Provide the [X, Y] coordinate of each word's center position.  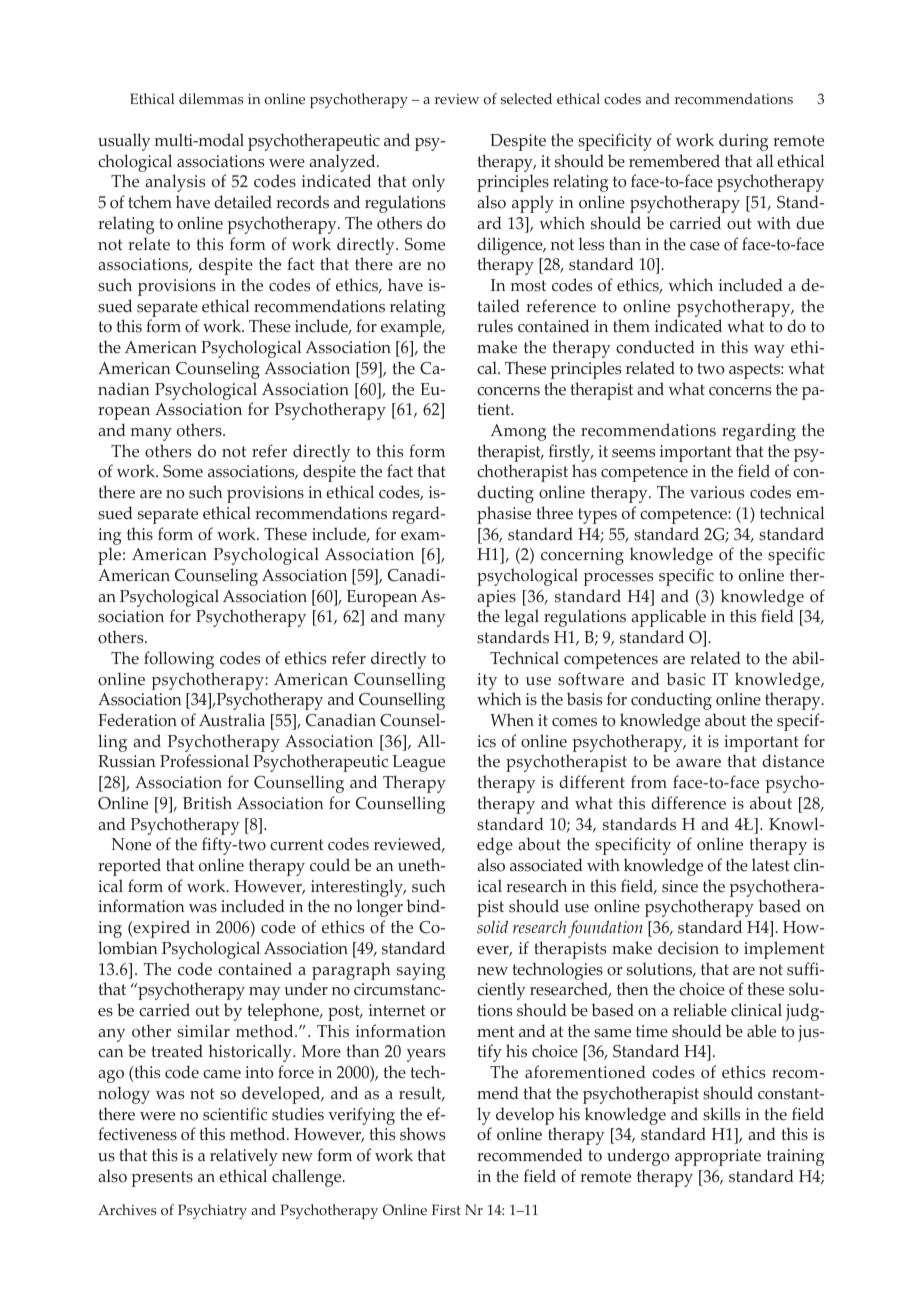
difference [688, 803]
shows [422, 1134]
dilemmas [211, 98]
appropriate [718, 1157]
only [428, 183]
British [207, 803]
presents [162, 1179]
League [418, 763]
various [717, 492]
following [179, 660]
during [743, 142]
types [597, 516]
